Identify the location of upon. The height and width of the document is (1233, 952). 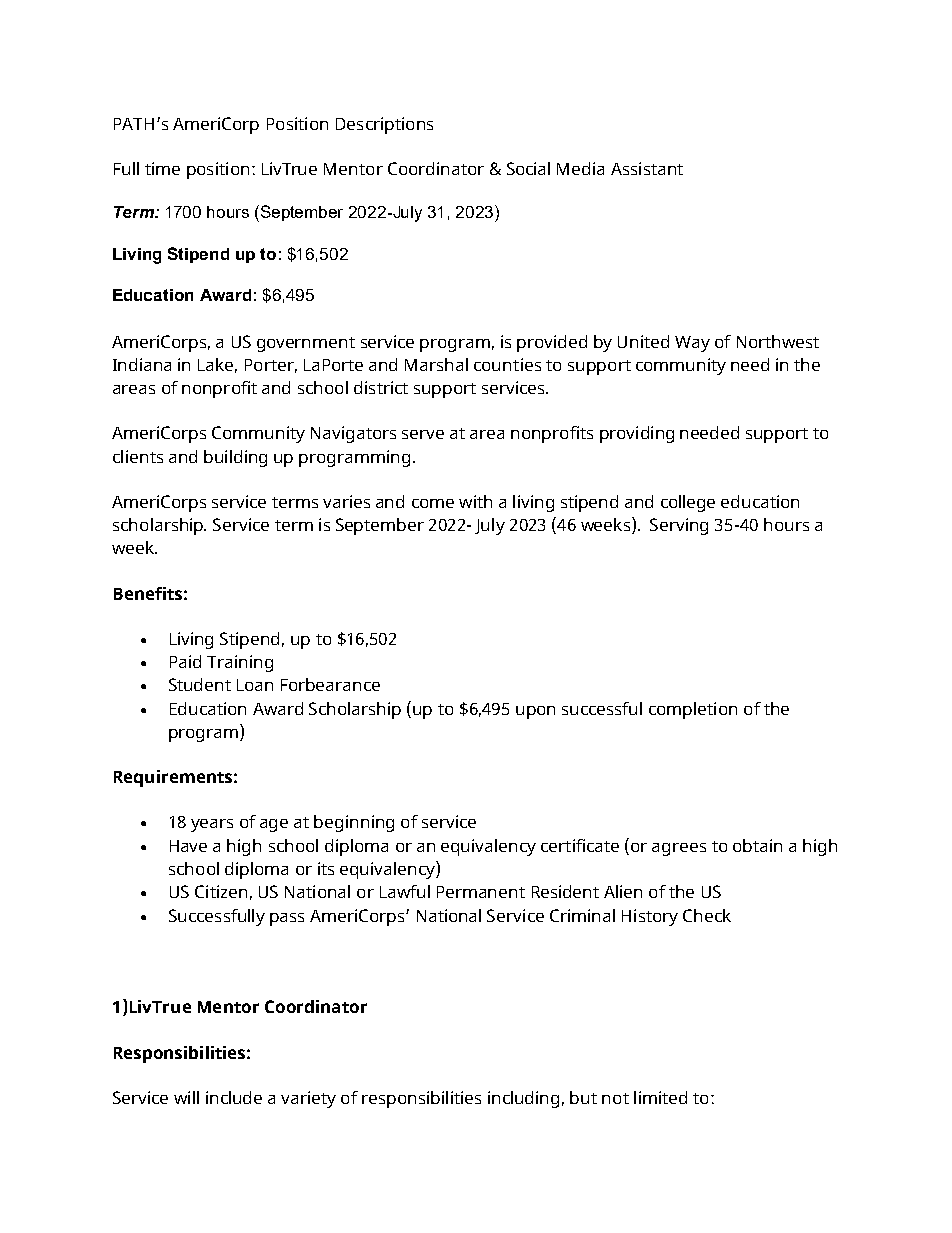
(535, 712).
